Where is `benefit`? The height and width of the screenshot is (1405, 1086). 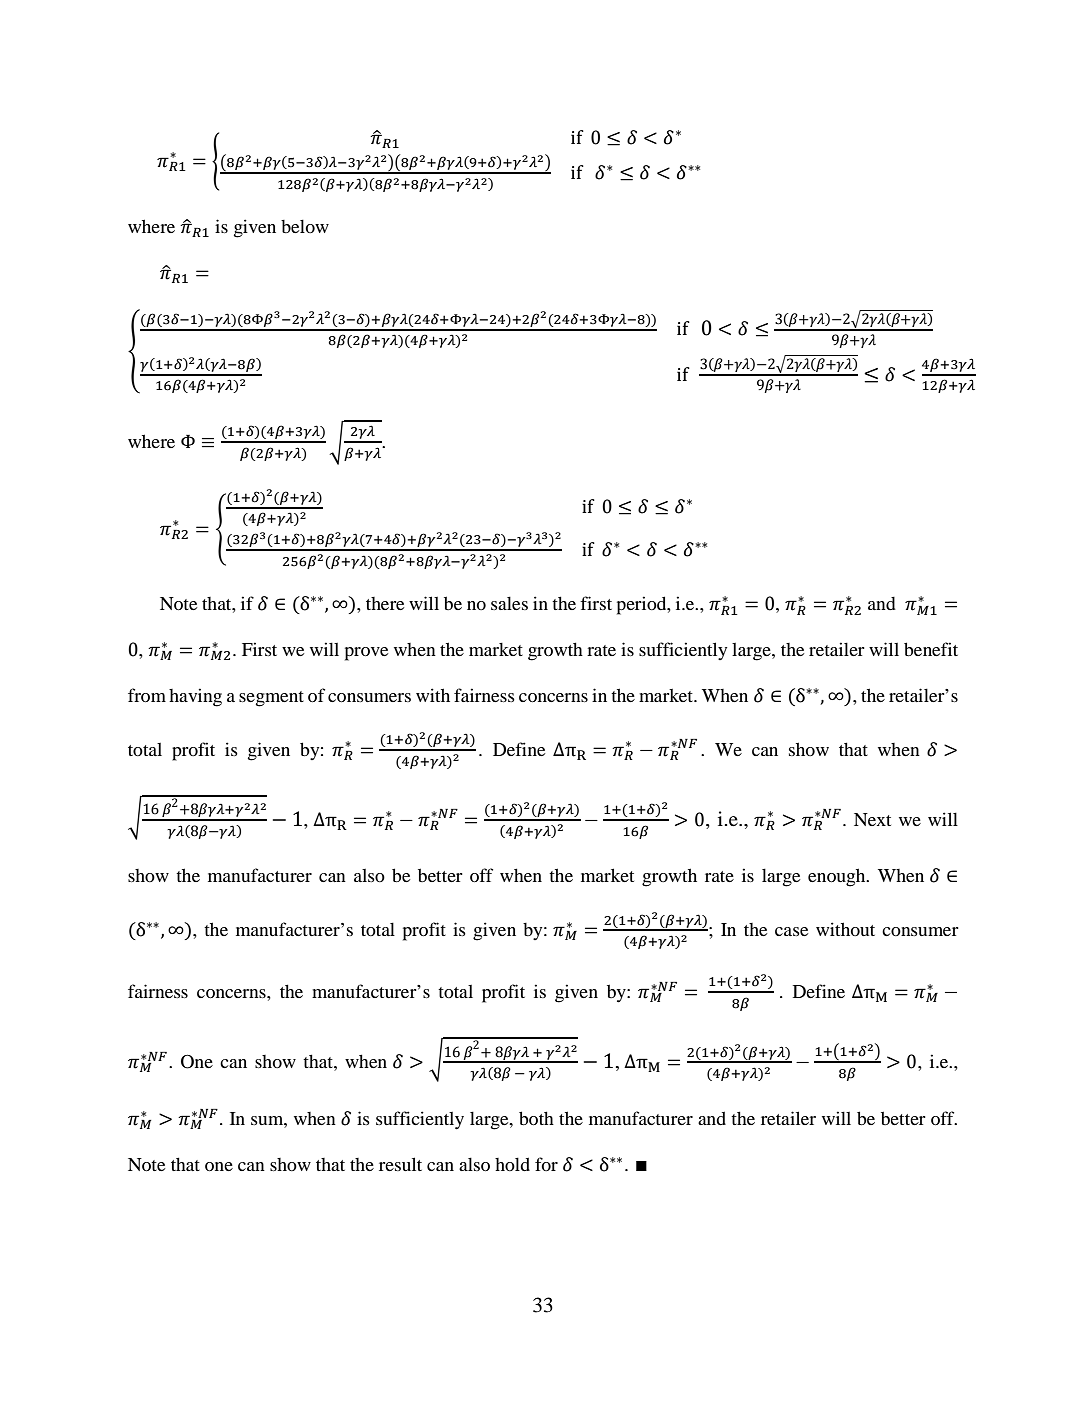
benefit is located at coordinates (931, 649).
